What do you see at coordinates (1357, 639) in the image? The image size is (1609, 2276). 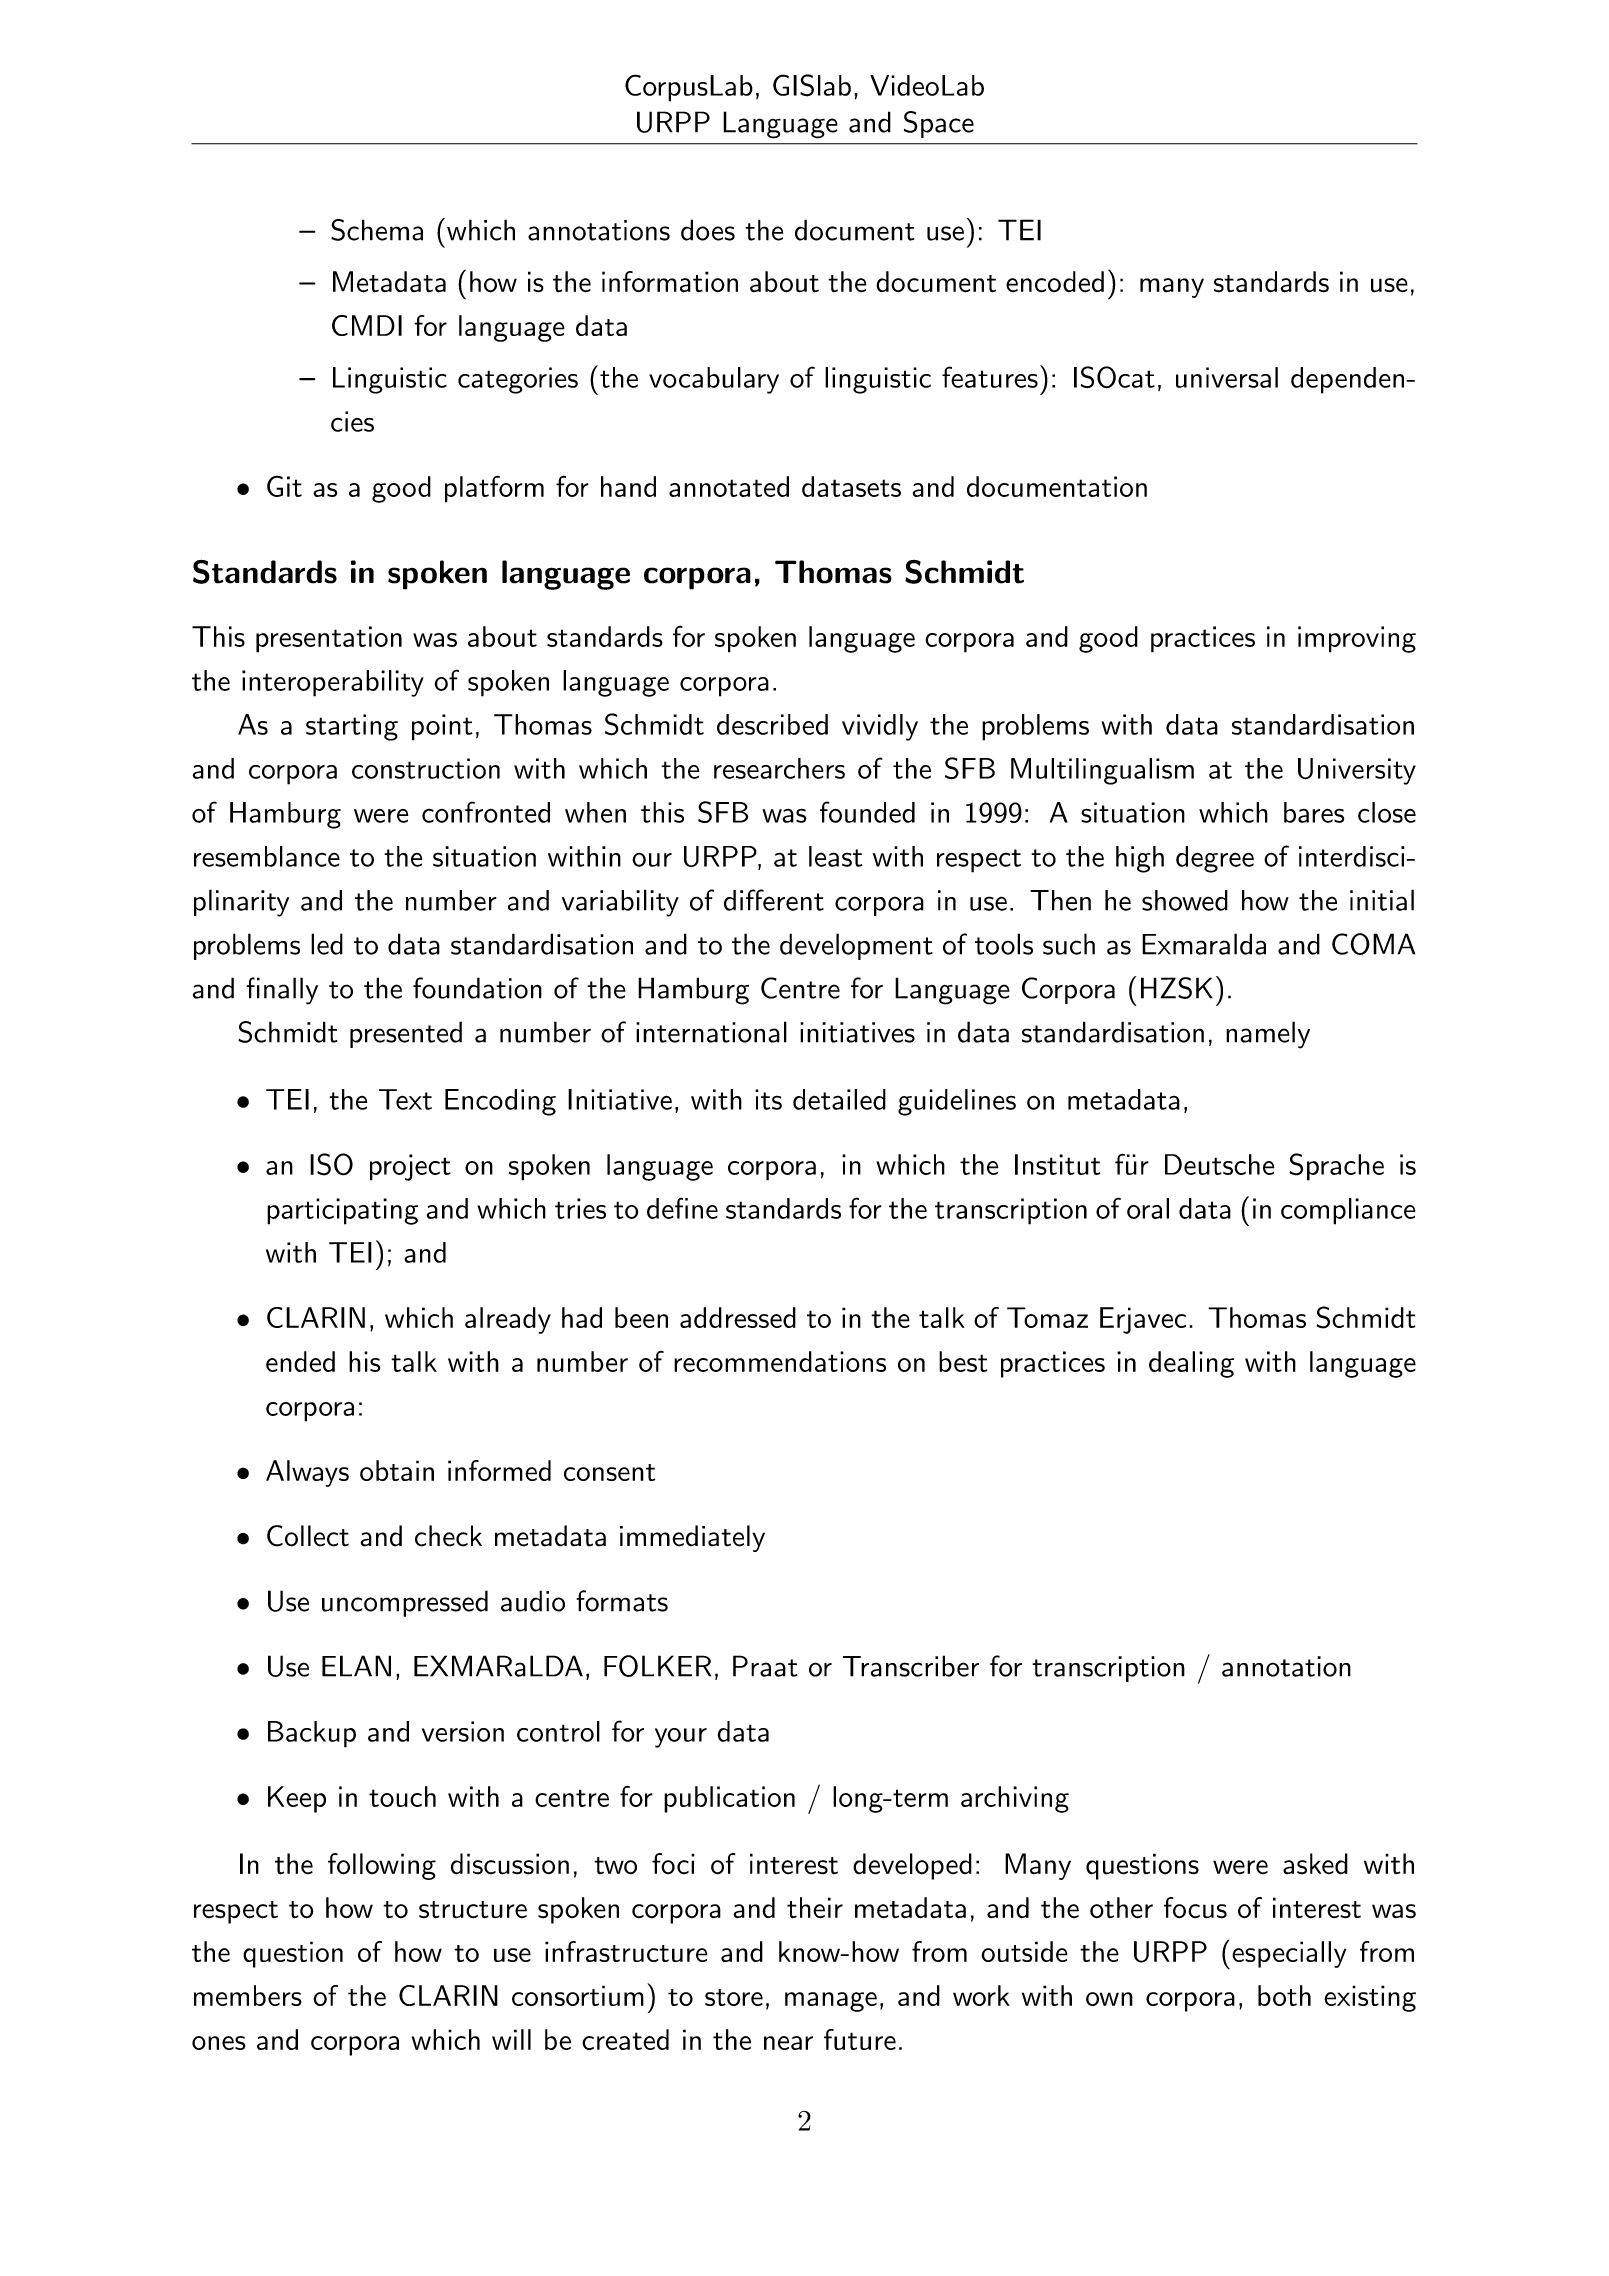 I see `improving` at bounding box center [1357, 639].
